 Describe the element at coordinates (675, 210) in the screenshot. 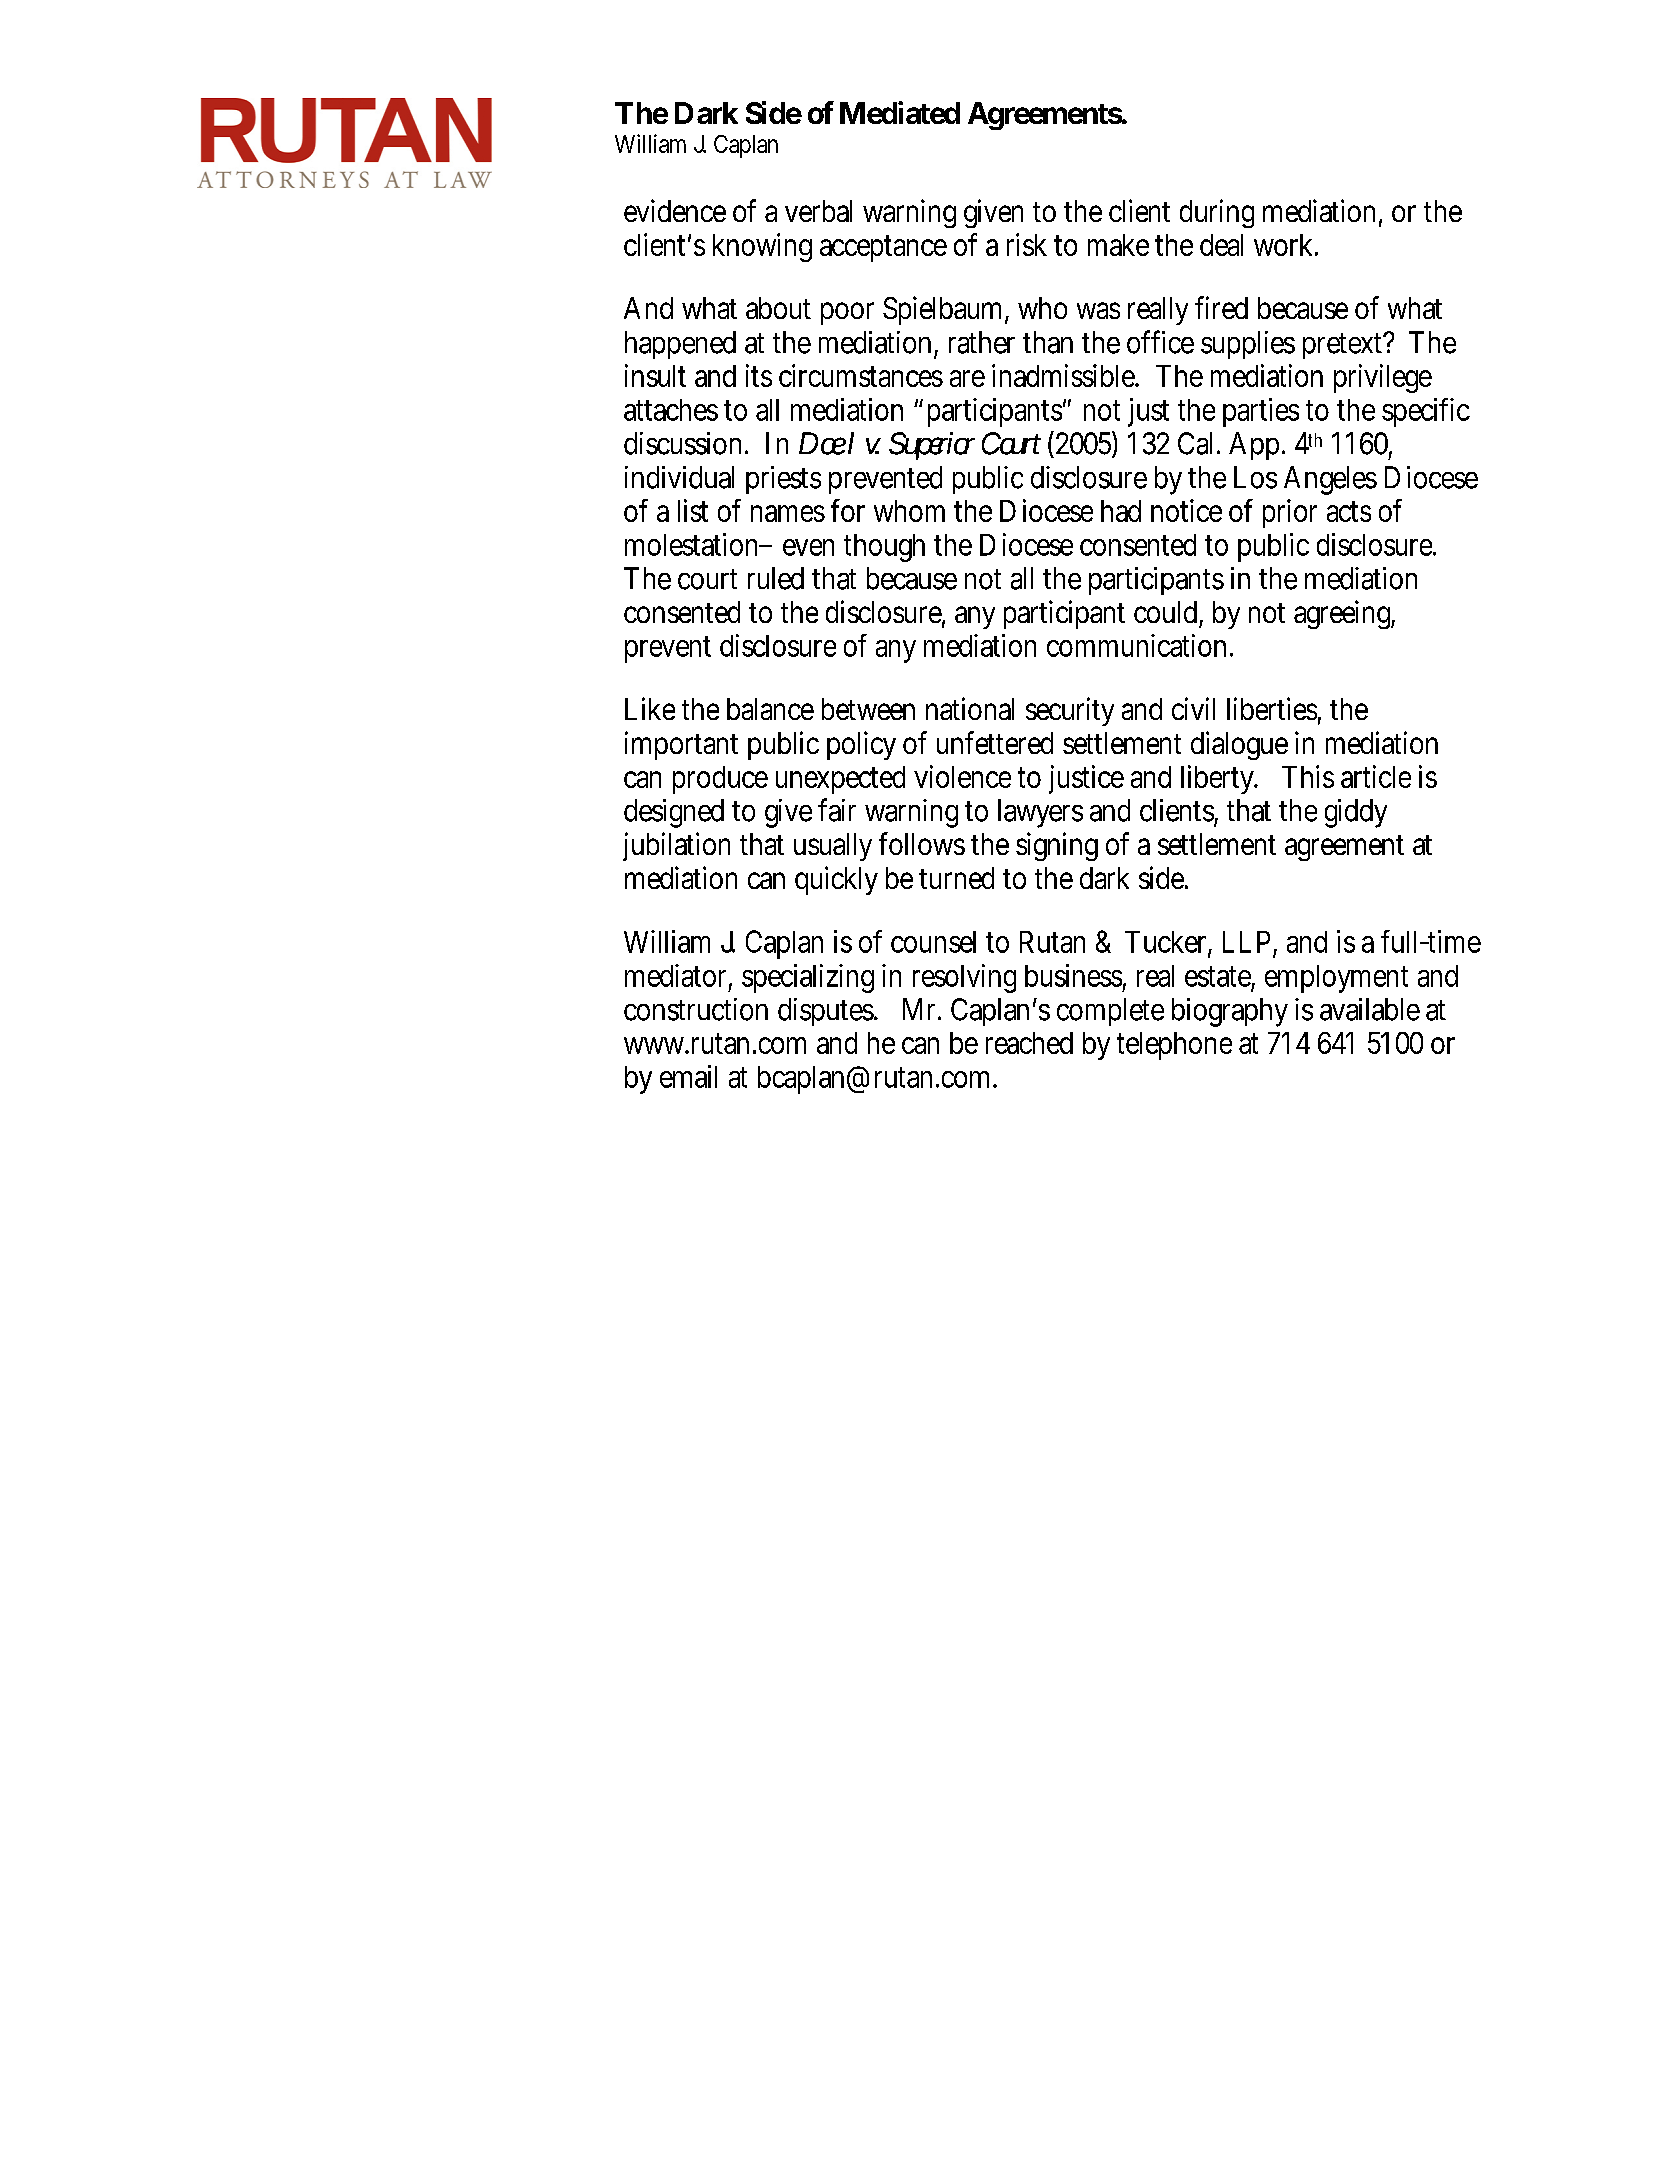

I see `evidence` at that location.
